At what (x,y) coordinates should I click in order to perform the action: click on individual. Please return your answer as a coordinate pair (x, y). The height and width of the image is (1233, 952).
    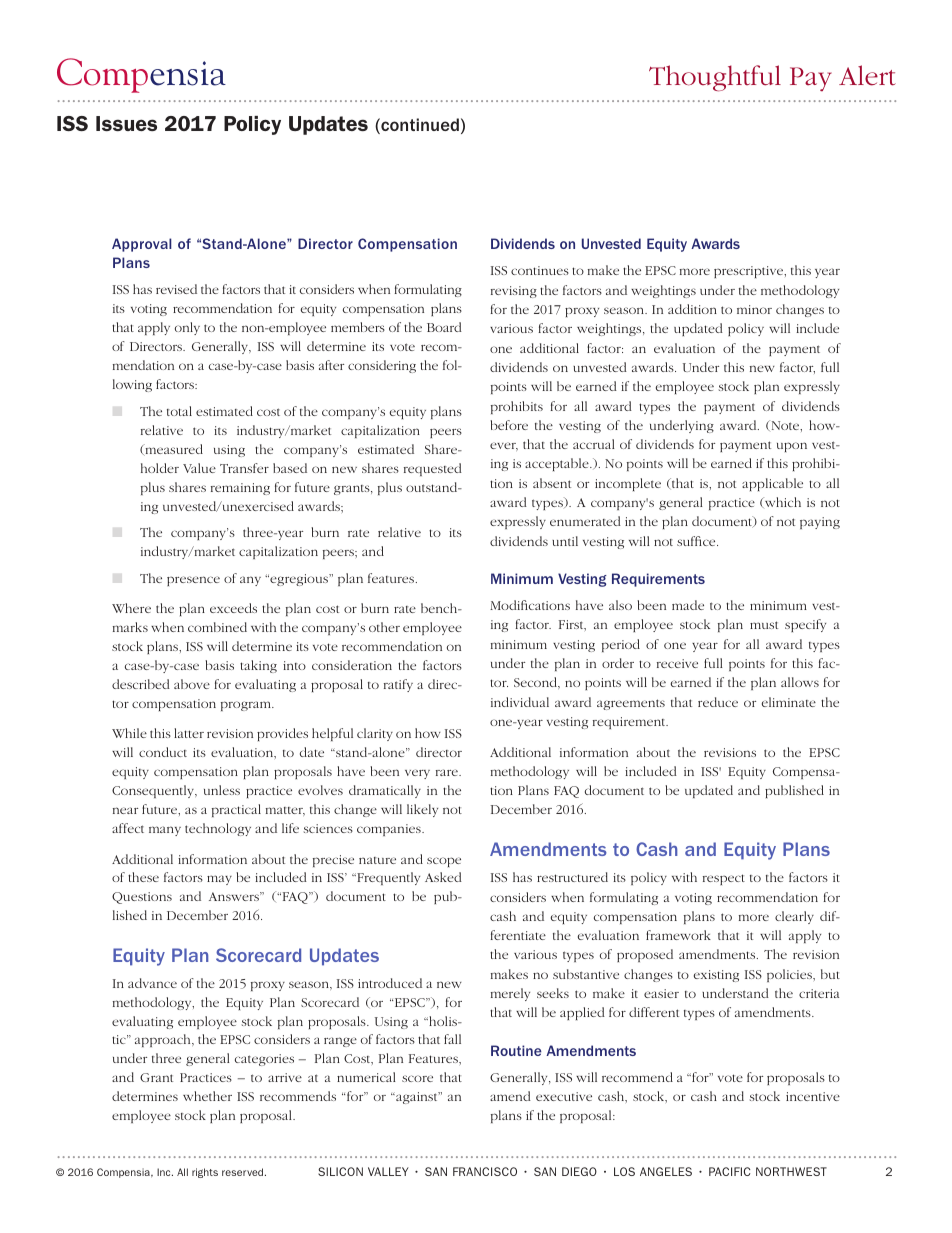
    Looking at the image, I should click on (520, 702).
